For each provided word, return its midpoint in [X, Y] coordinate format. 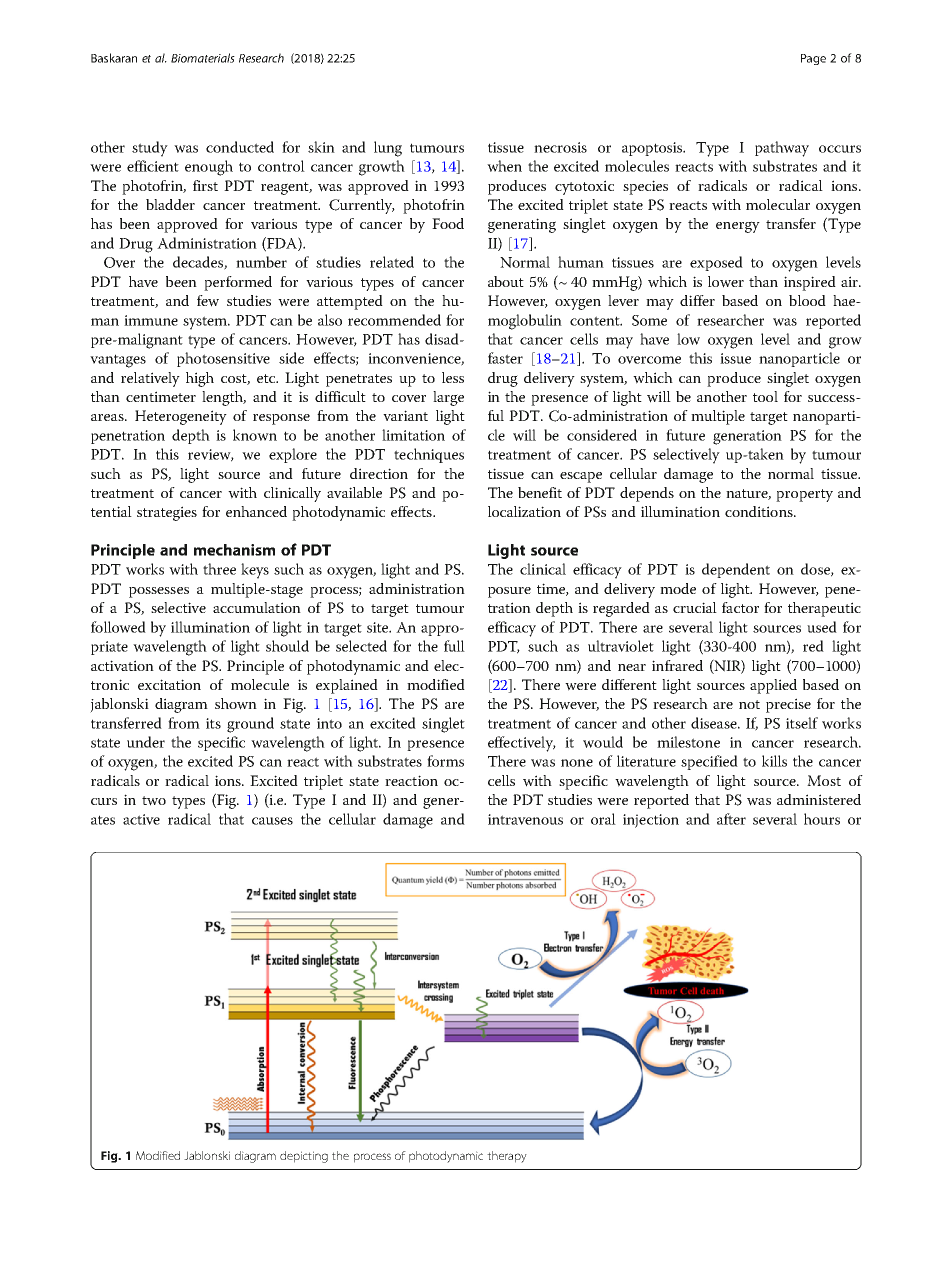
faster [505, 358]
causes [272, 821]
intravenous [525, 819]
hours [822, 819]
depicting [304, 1157]
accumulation [257, 607]
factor [740, 607]
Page [813, 59]
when [504, 166]
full [454, 646]
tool [765, 396]
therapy [507, 1157]
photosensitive [223, 359]
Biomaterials [203, 58]
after [731, 819]
